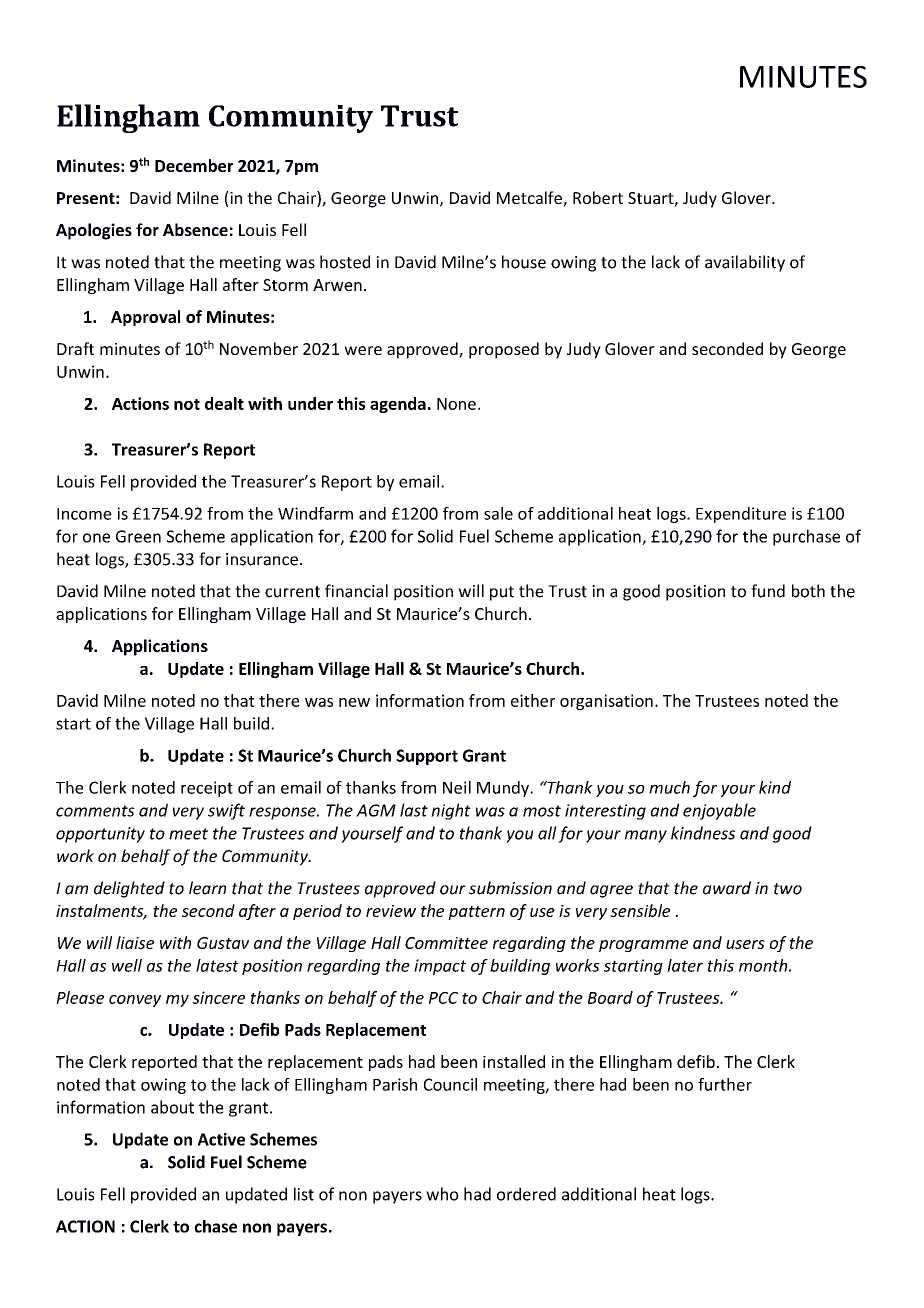 Image resolution: width=924 pixels, height=1308 pixels. Describe the element at coordinates (194, 165) in the screenshot. I see `December` at that location.
